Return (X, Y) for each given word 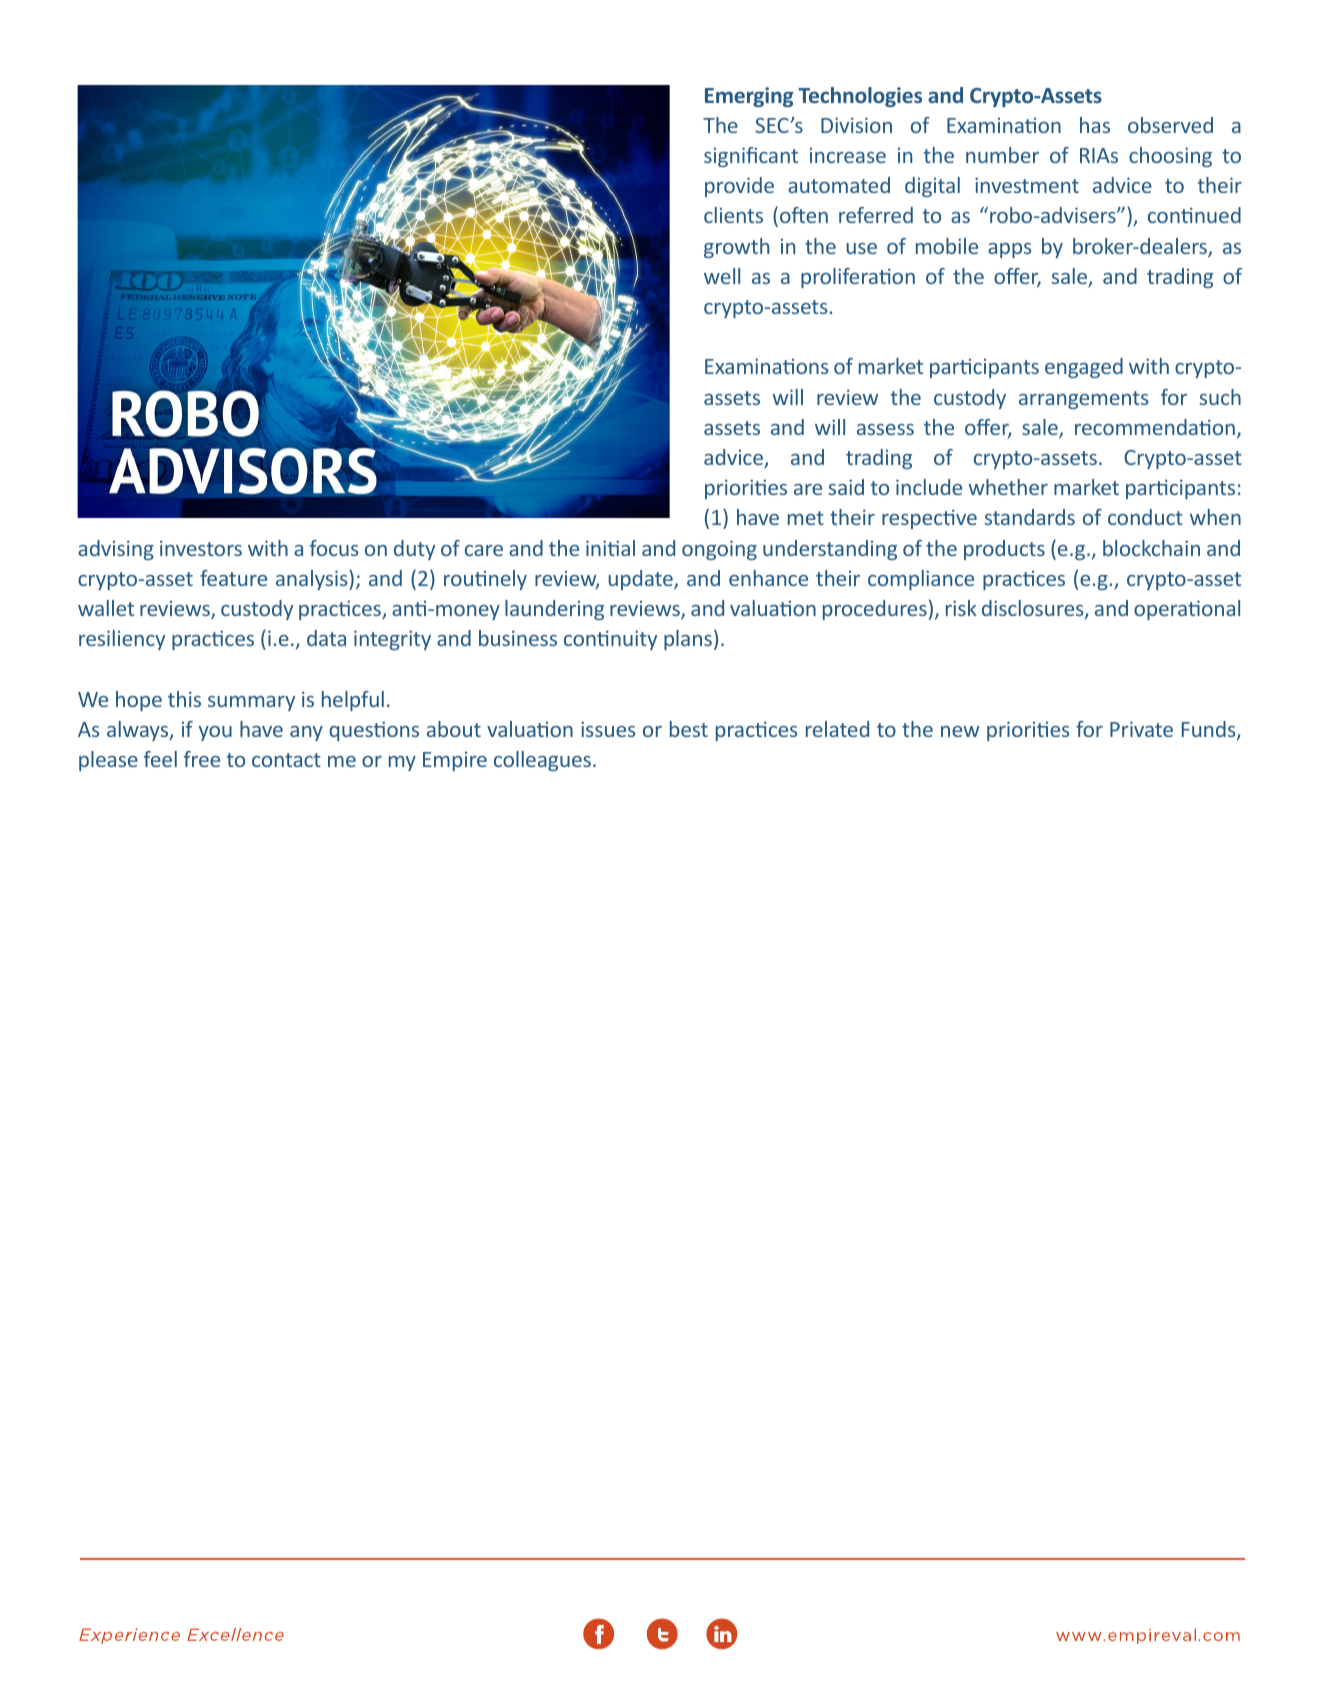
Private (1141, 729)
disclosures (1034, 609)
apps (1009, 250)
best (689, 729)
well (722, 276)
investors (201, 548)
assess (885, 429)
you (215, 733)
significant (751, 157)
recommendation (1155, 427)
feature (233, 578)
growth (736, 248)
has (1095, 125)
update (642, 580)
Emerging (749, 97)
